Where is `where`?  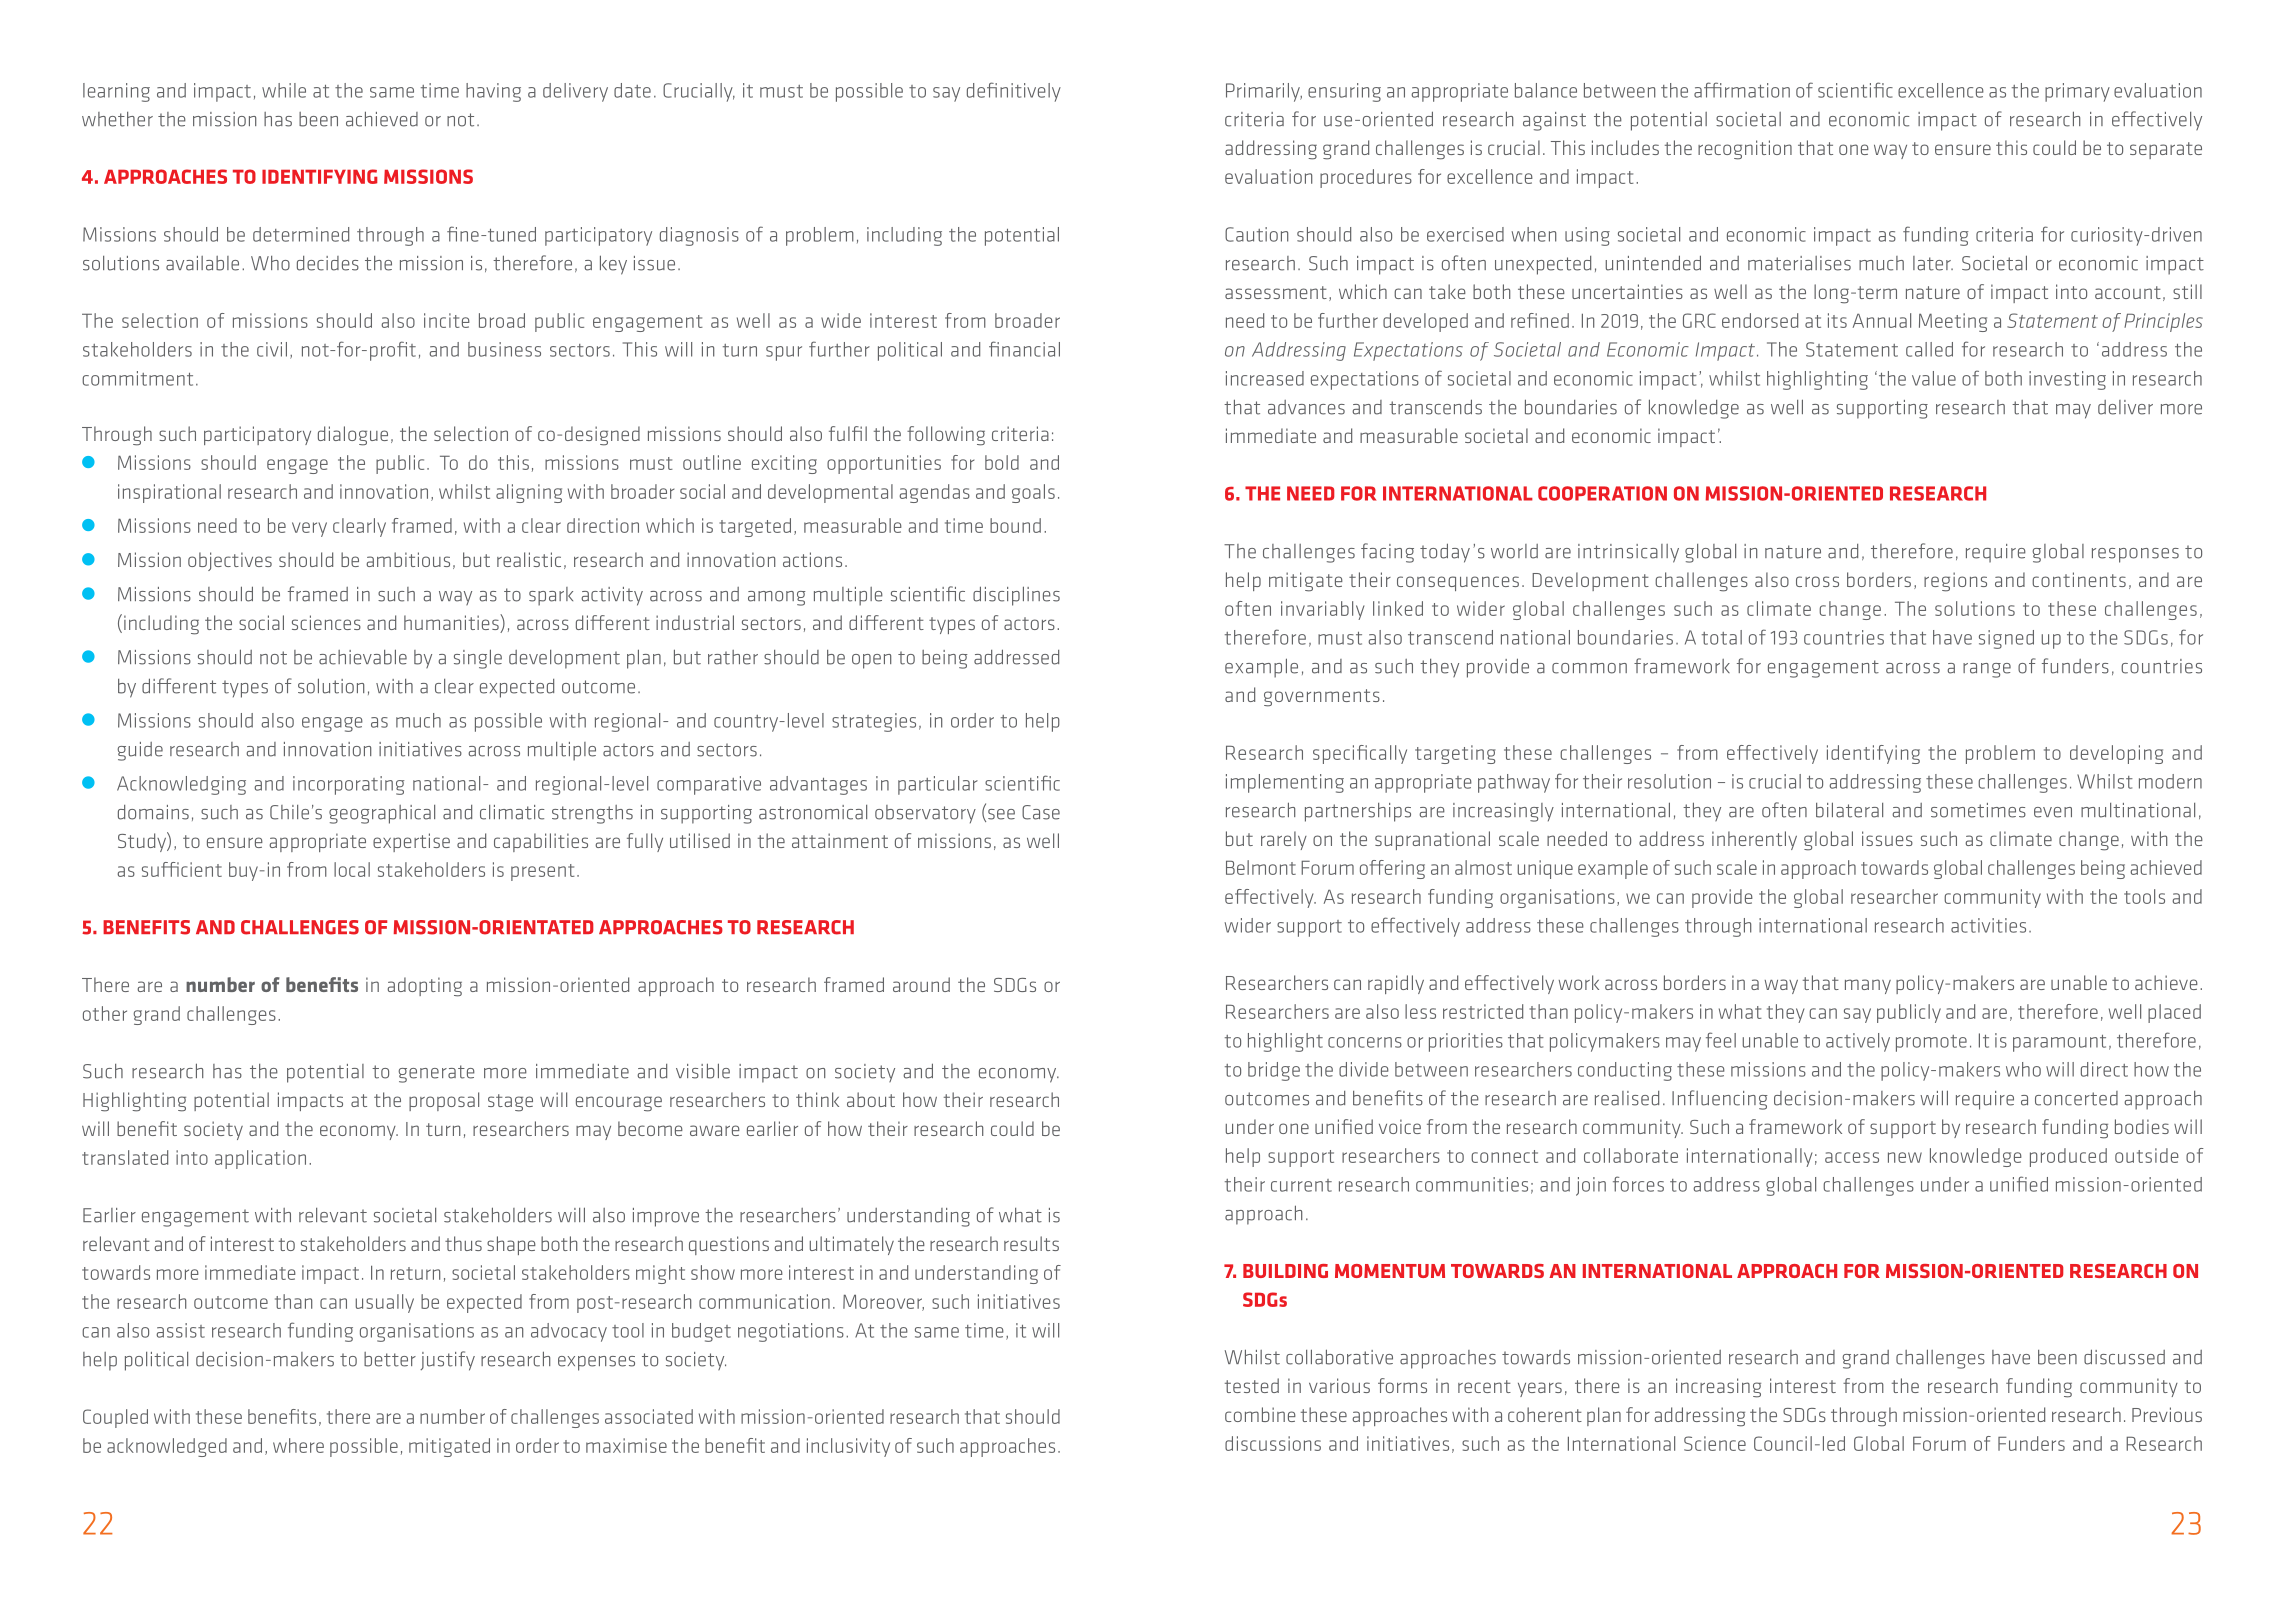 where is located at coordinates (298, 1445).
